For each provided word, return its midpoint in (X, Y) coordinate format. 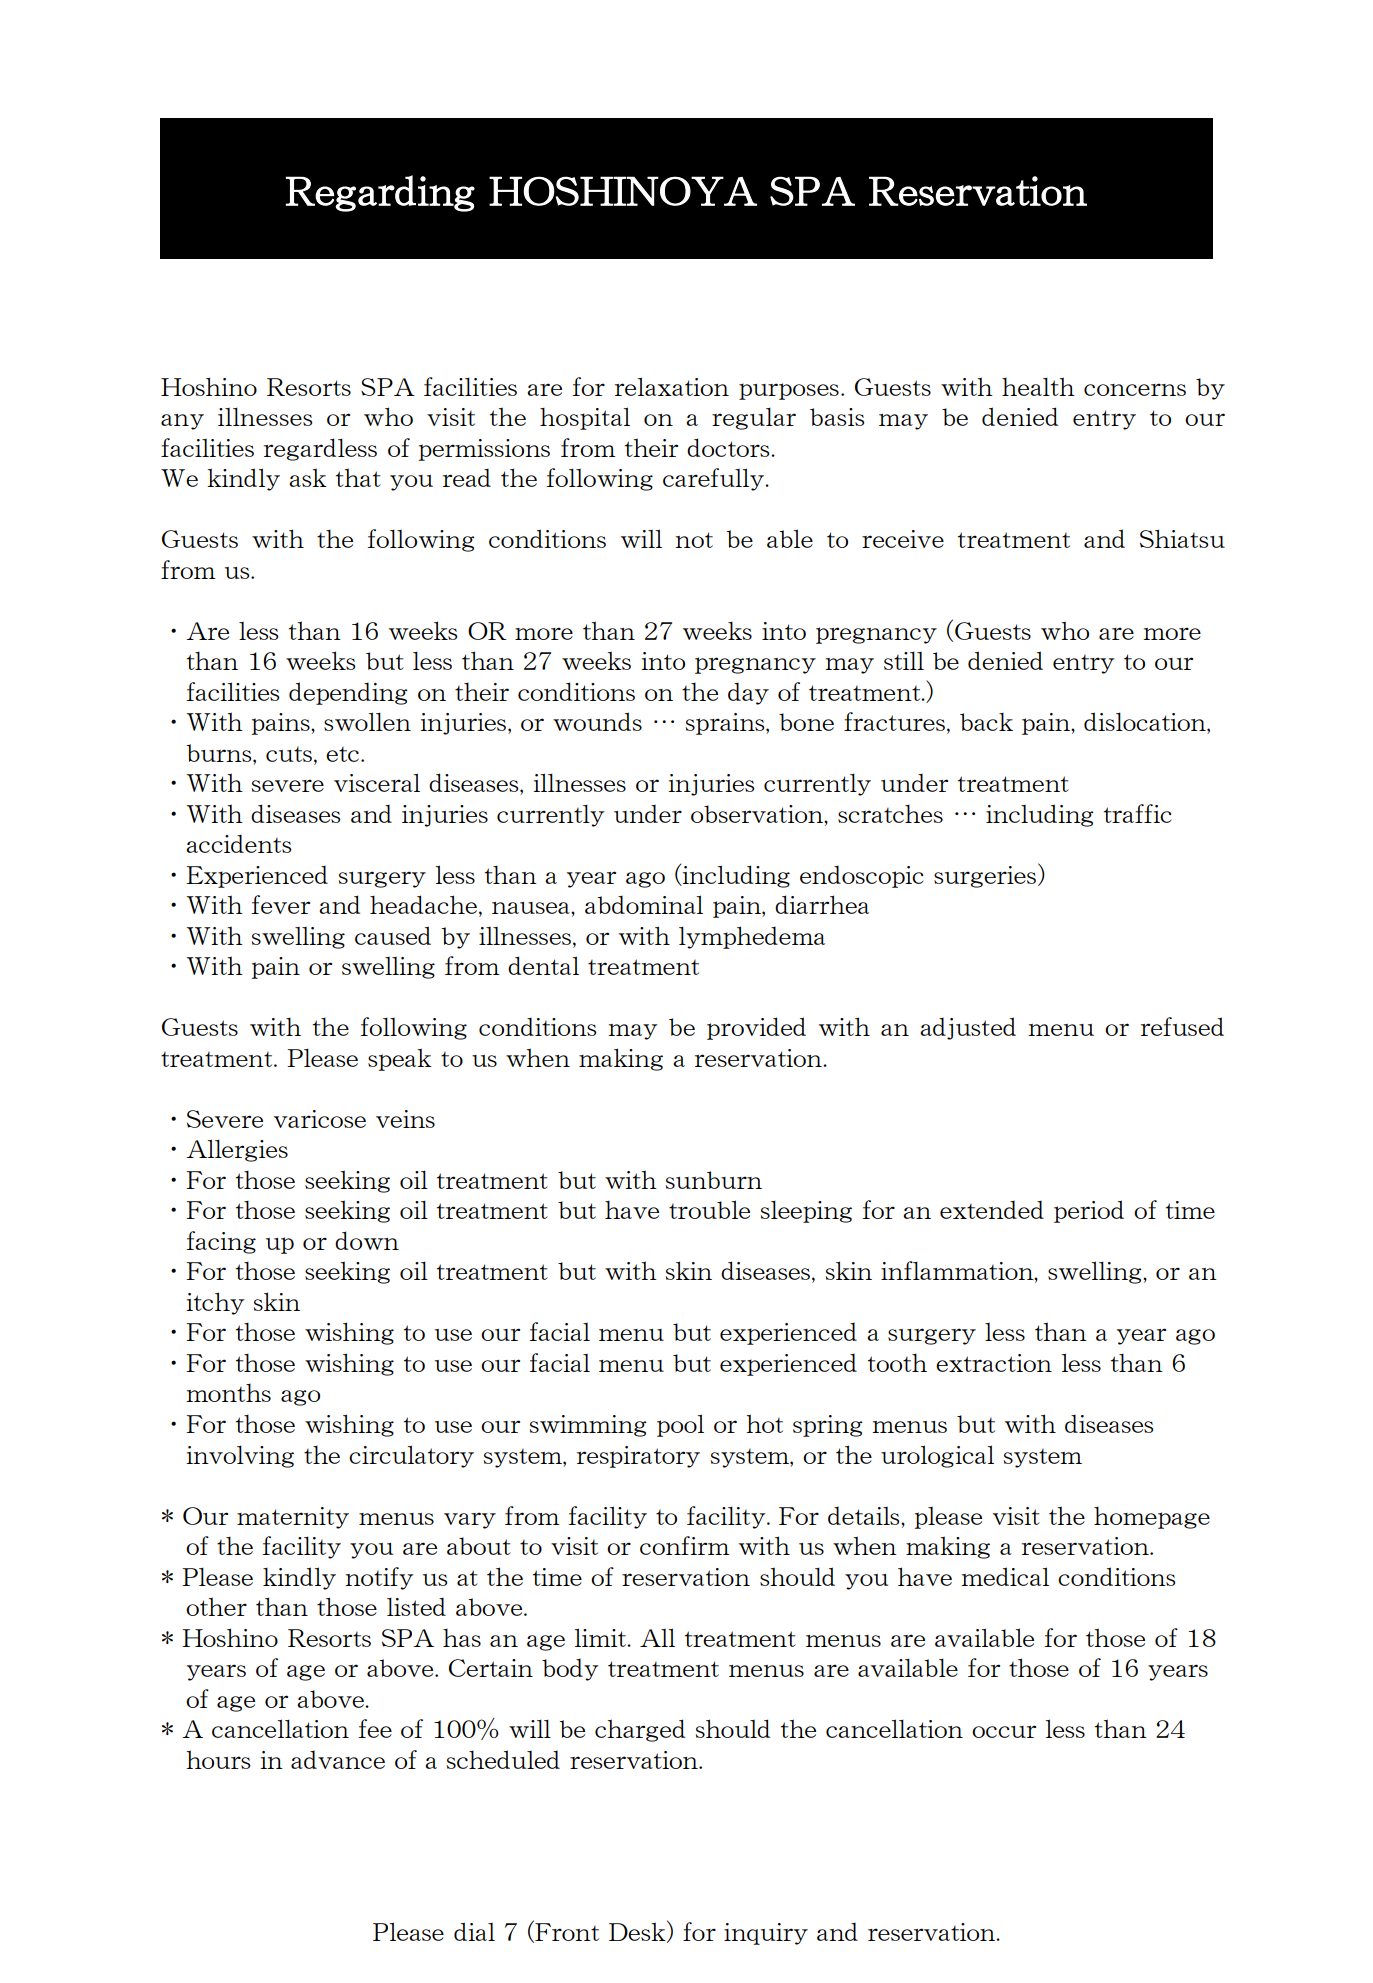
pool (680, 1425)
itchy (215, 1303)
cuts (289, 754)
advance (338, 1759)
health (1038, 386)
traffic (1137, 813)
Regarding (380, 193)
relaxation (672, 386)
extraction (994, 1363)
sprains (726, 724)
